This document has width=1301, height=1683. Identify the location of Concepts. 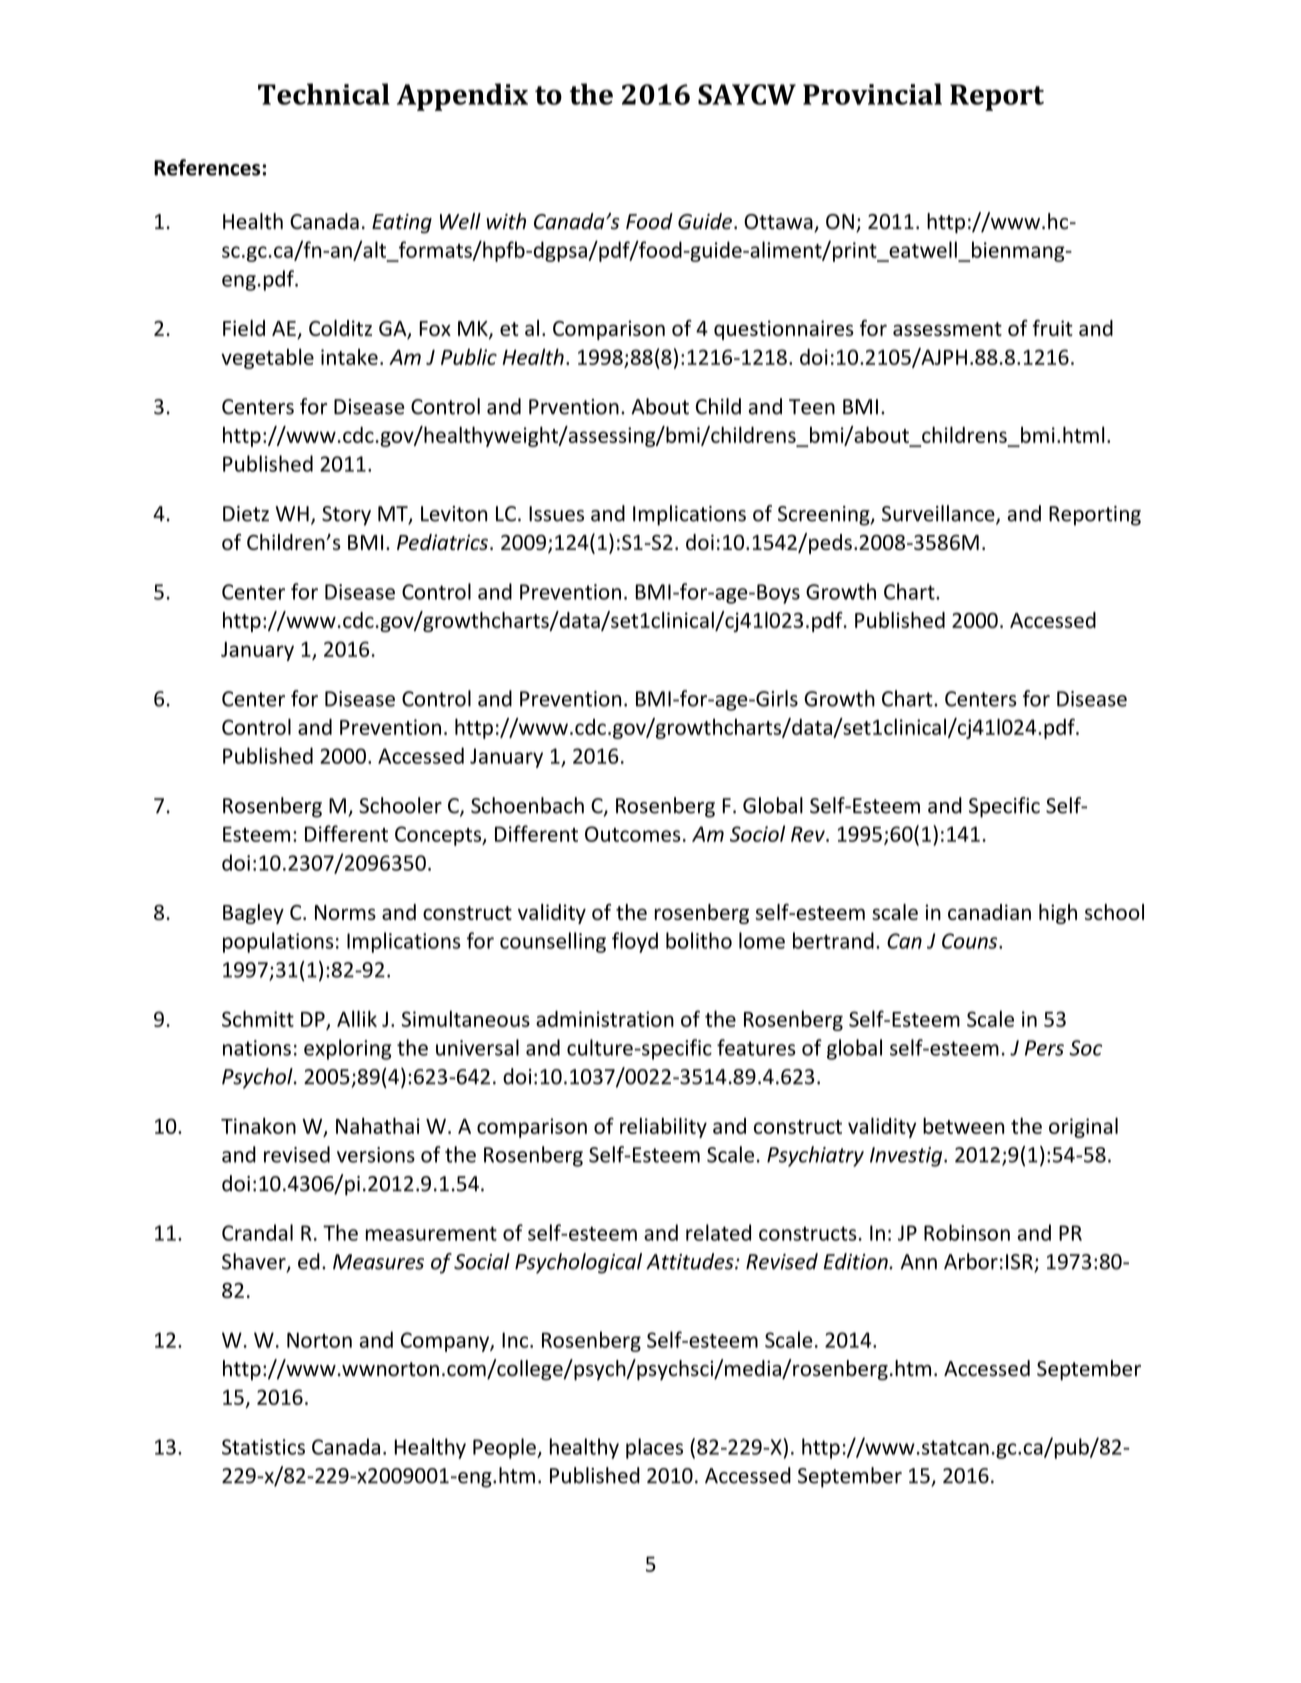
(439, 836).
